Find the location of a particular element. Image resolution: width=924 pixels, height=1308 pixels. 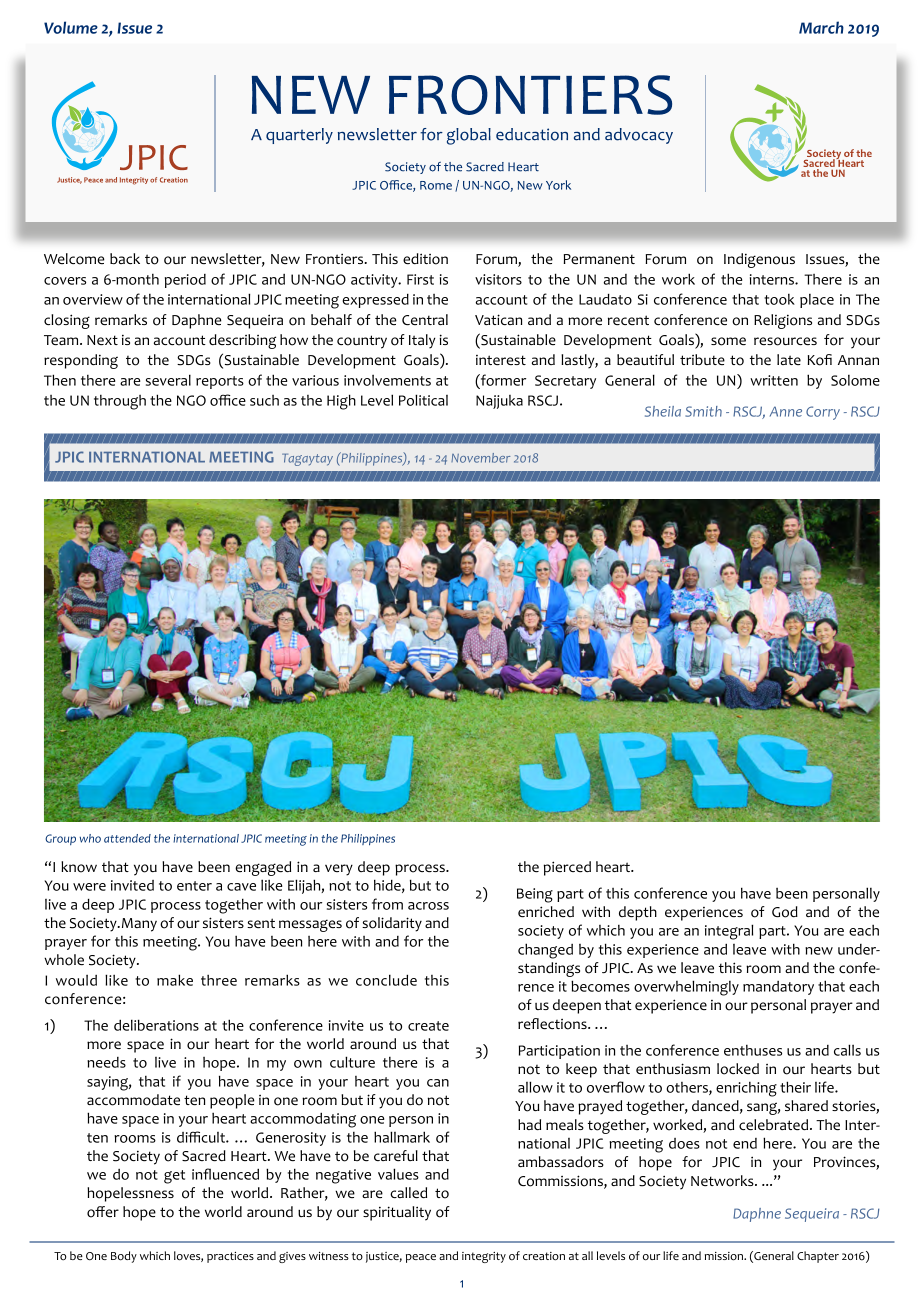

attended is located at coordinates (127, 838).
